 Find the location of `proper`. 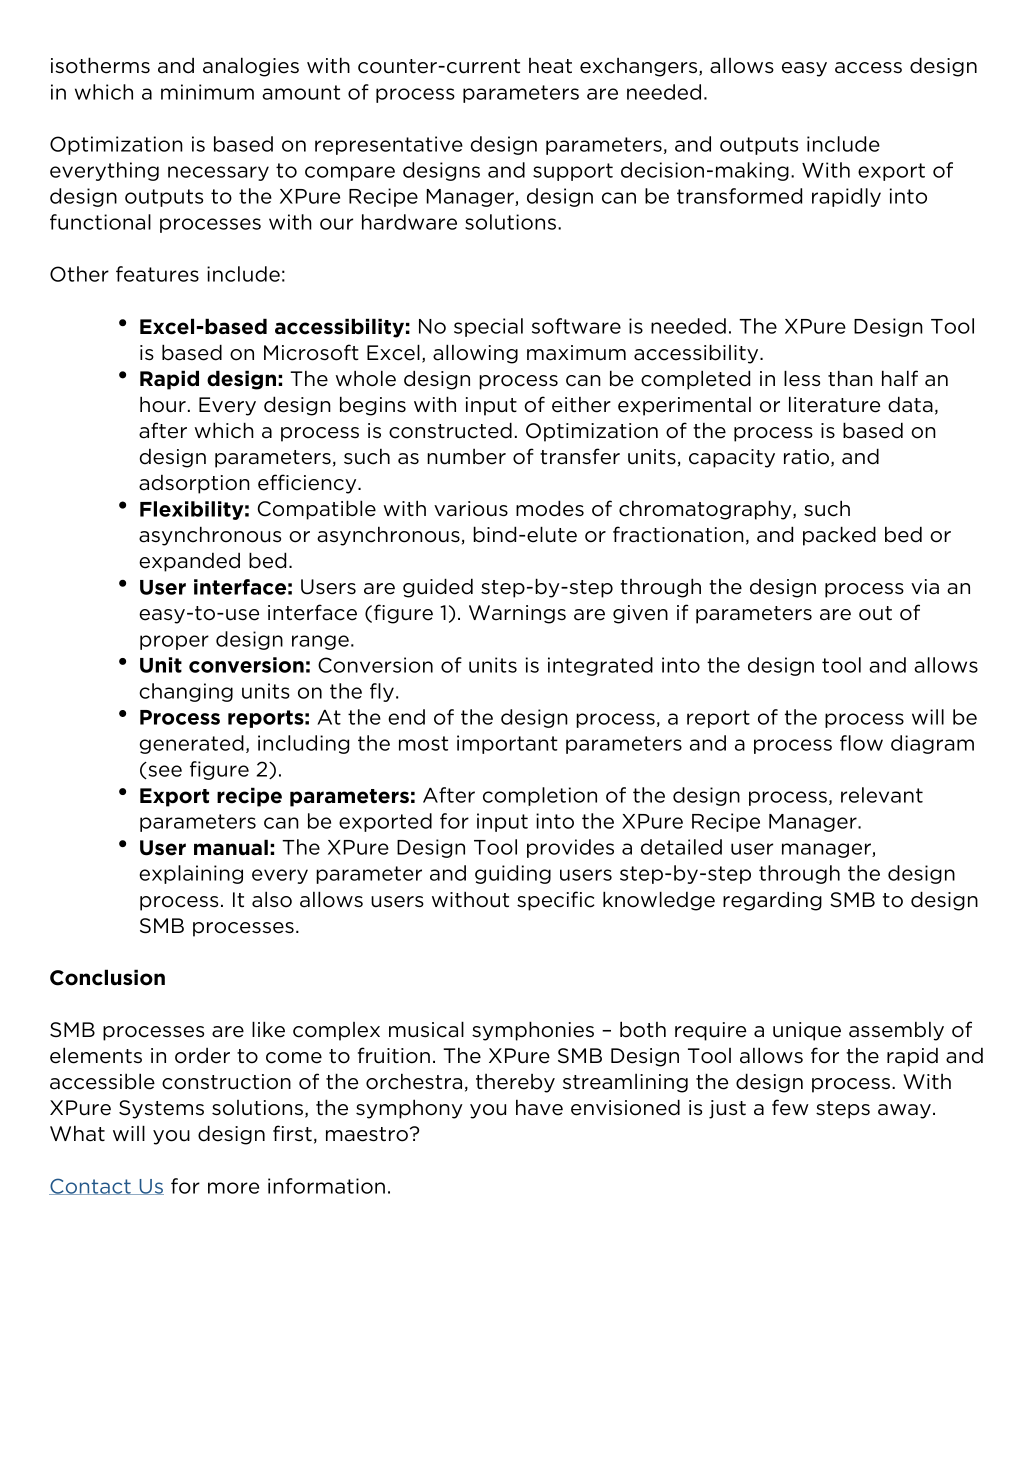

proper is located at coordinates (174, 642).
